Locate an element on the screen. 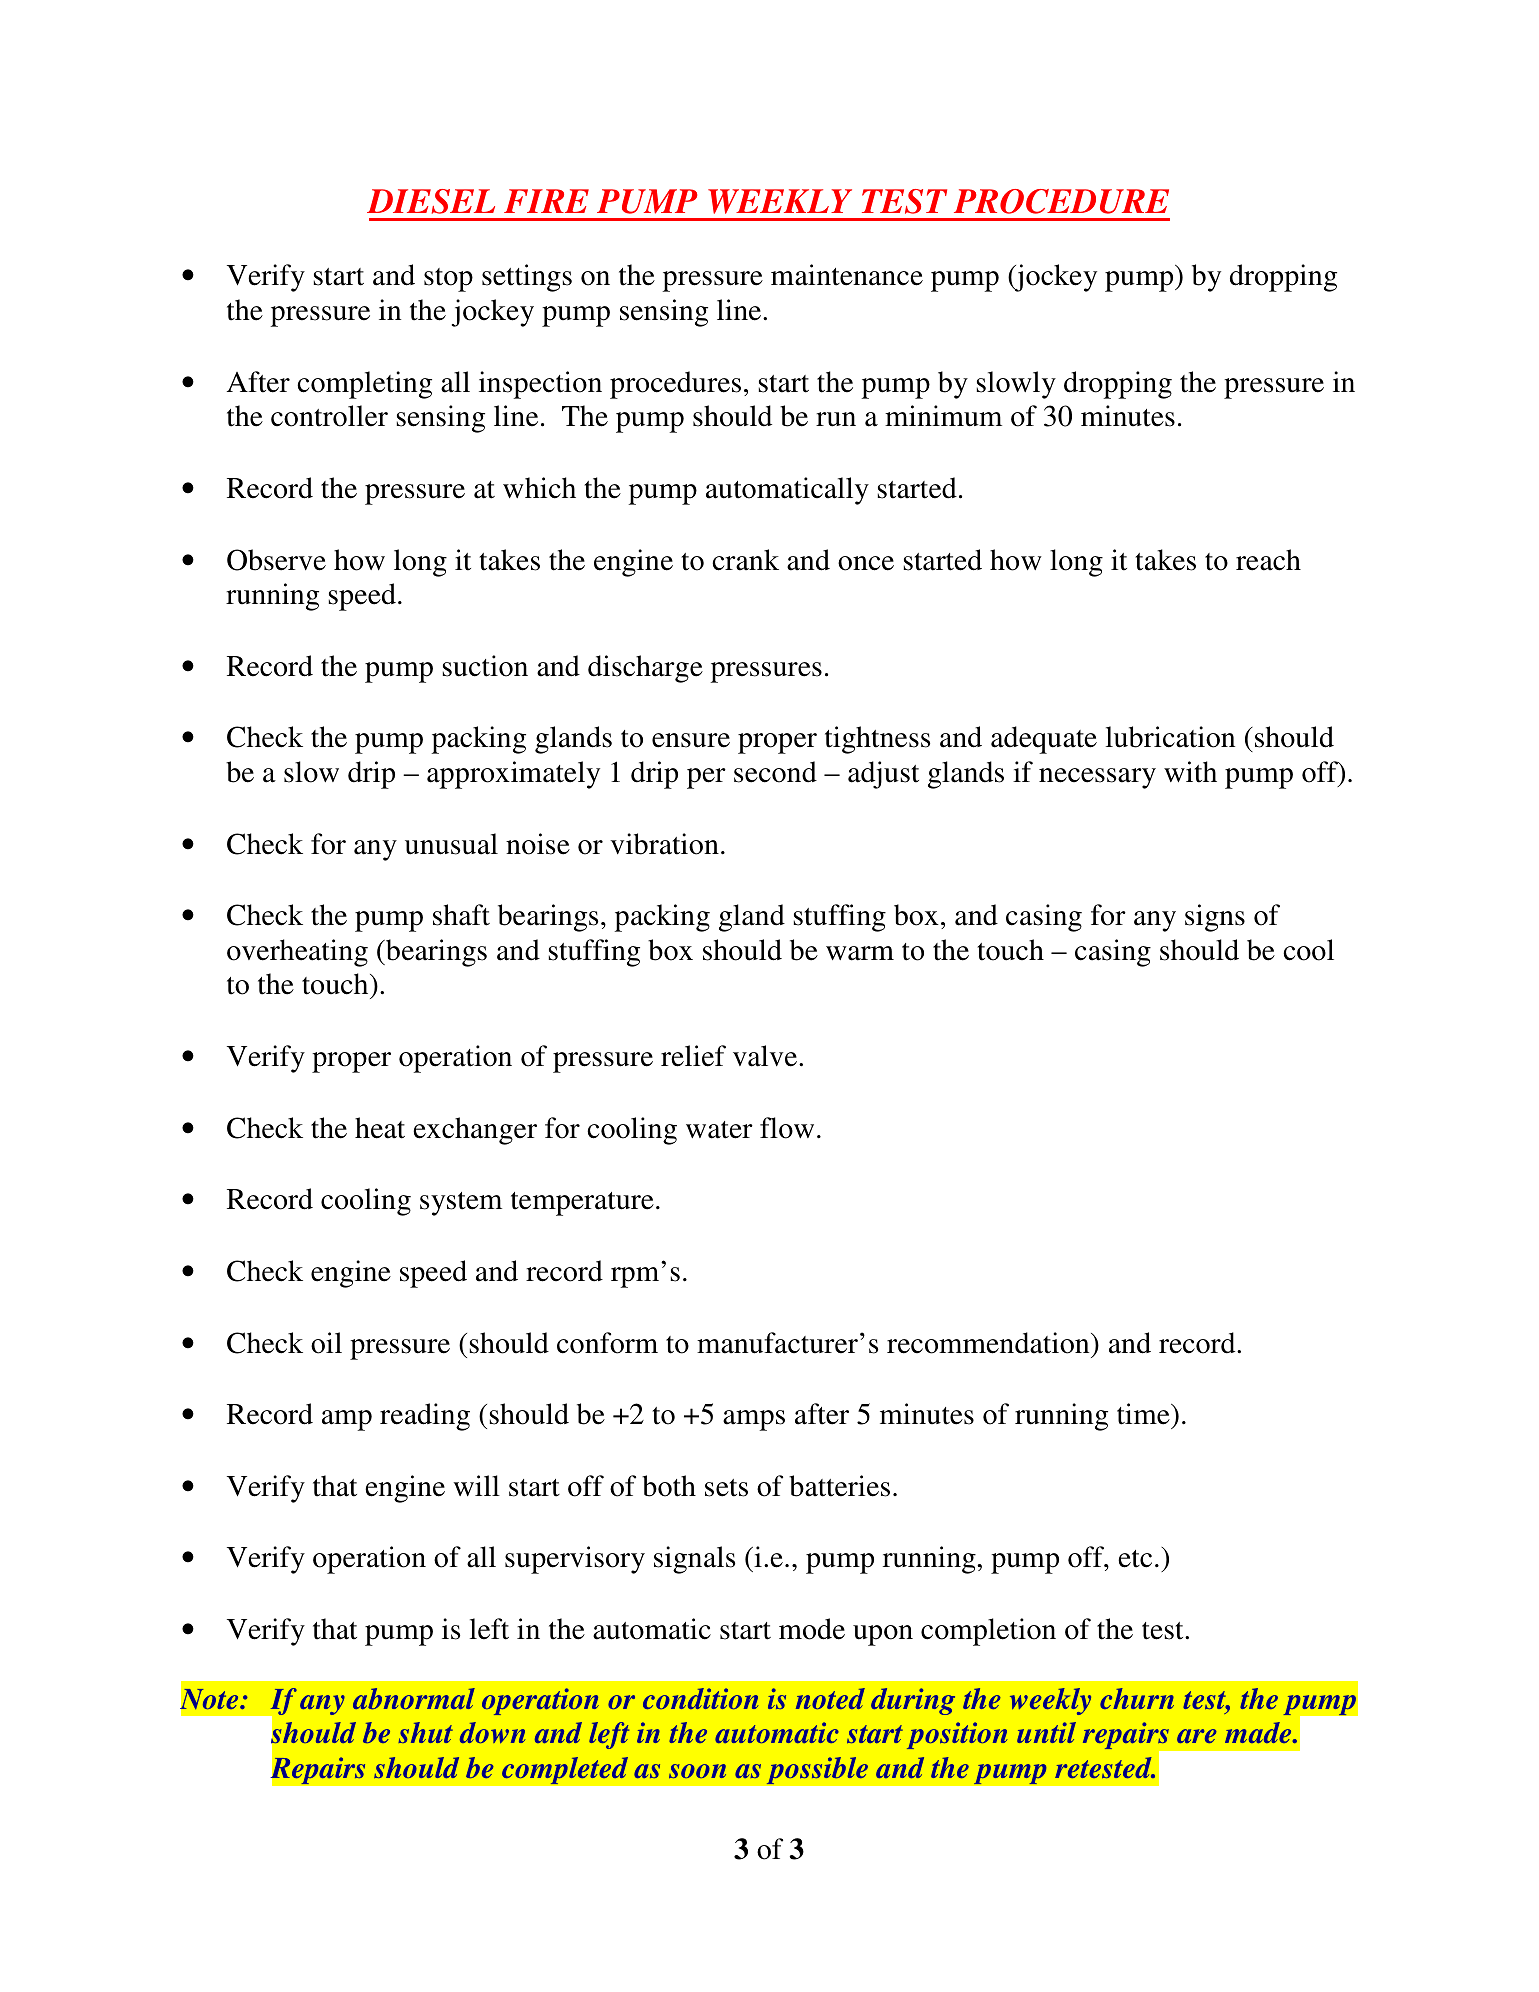  signs is located at coordinates (1215, 918).
